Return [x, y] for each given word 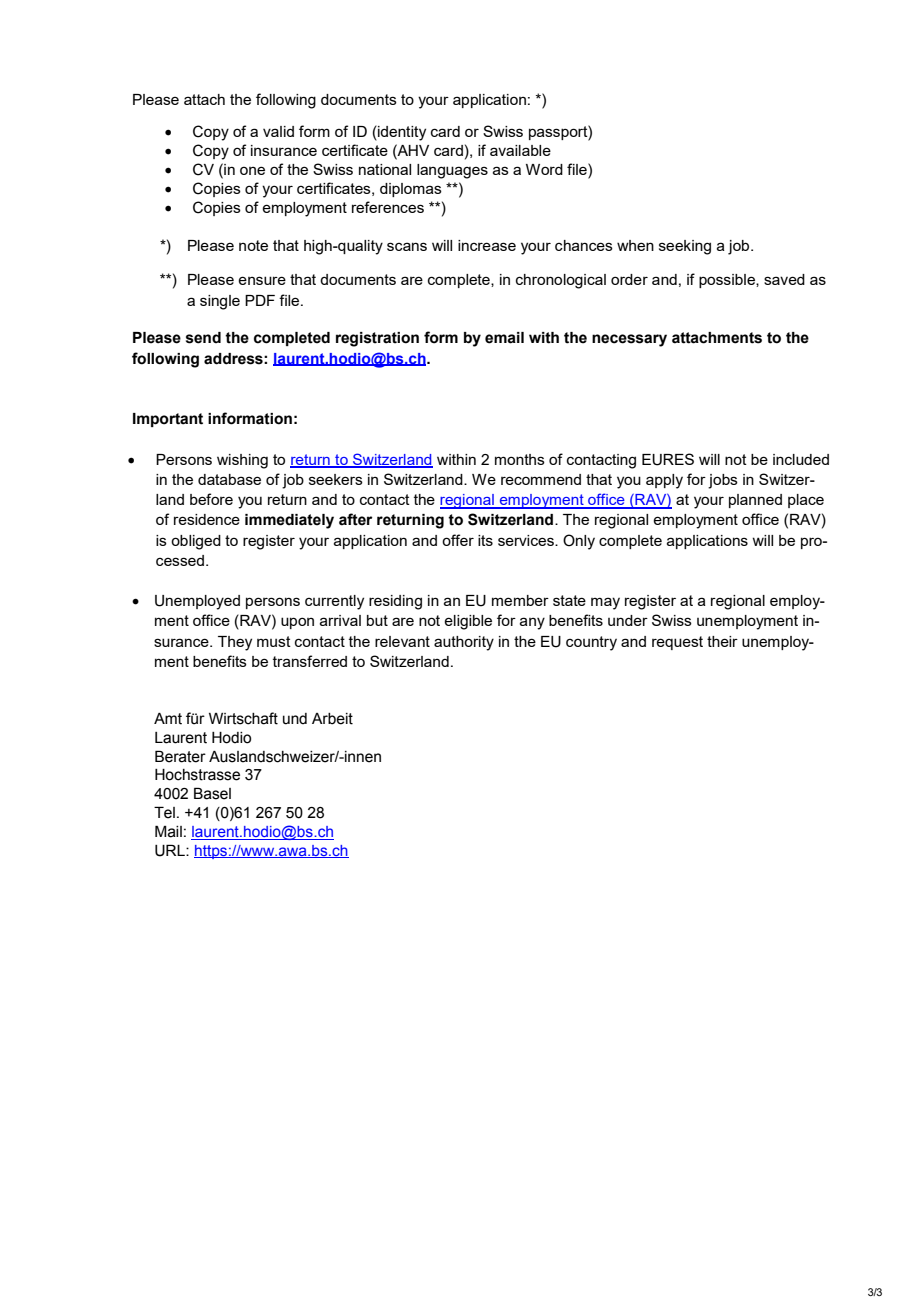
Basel [212, 793]
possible [728, 281]
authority [464, 643]
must [274, 641]
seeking [685, 247]
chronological [561, 281]
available [520, 150]
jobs [723, 481]
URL [171, 850]
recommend [541, 479]
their [722, 641]
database [229, 479]
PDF [260, 300]
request [677, 643]
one [252, 170]
